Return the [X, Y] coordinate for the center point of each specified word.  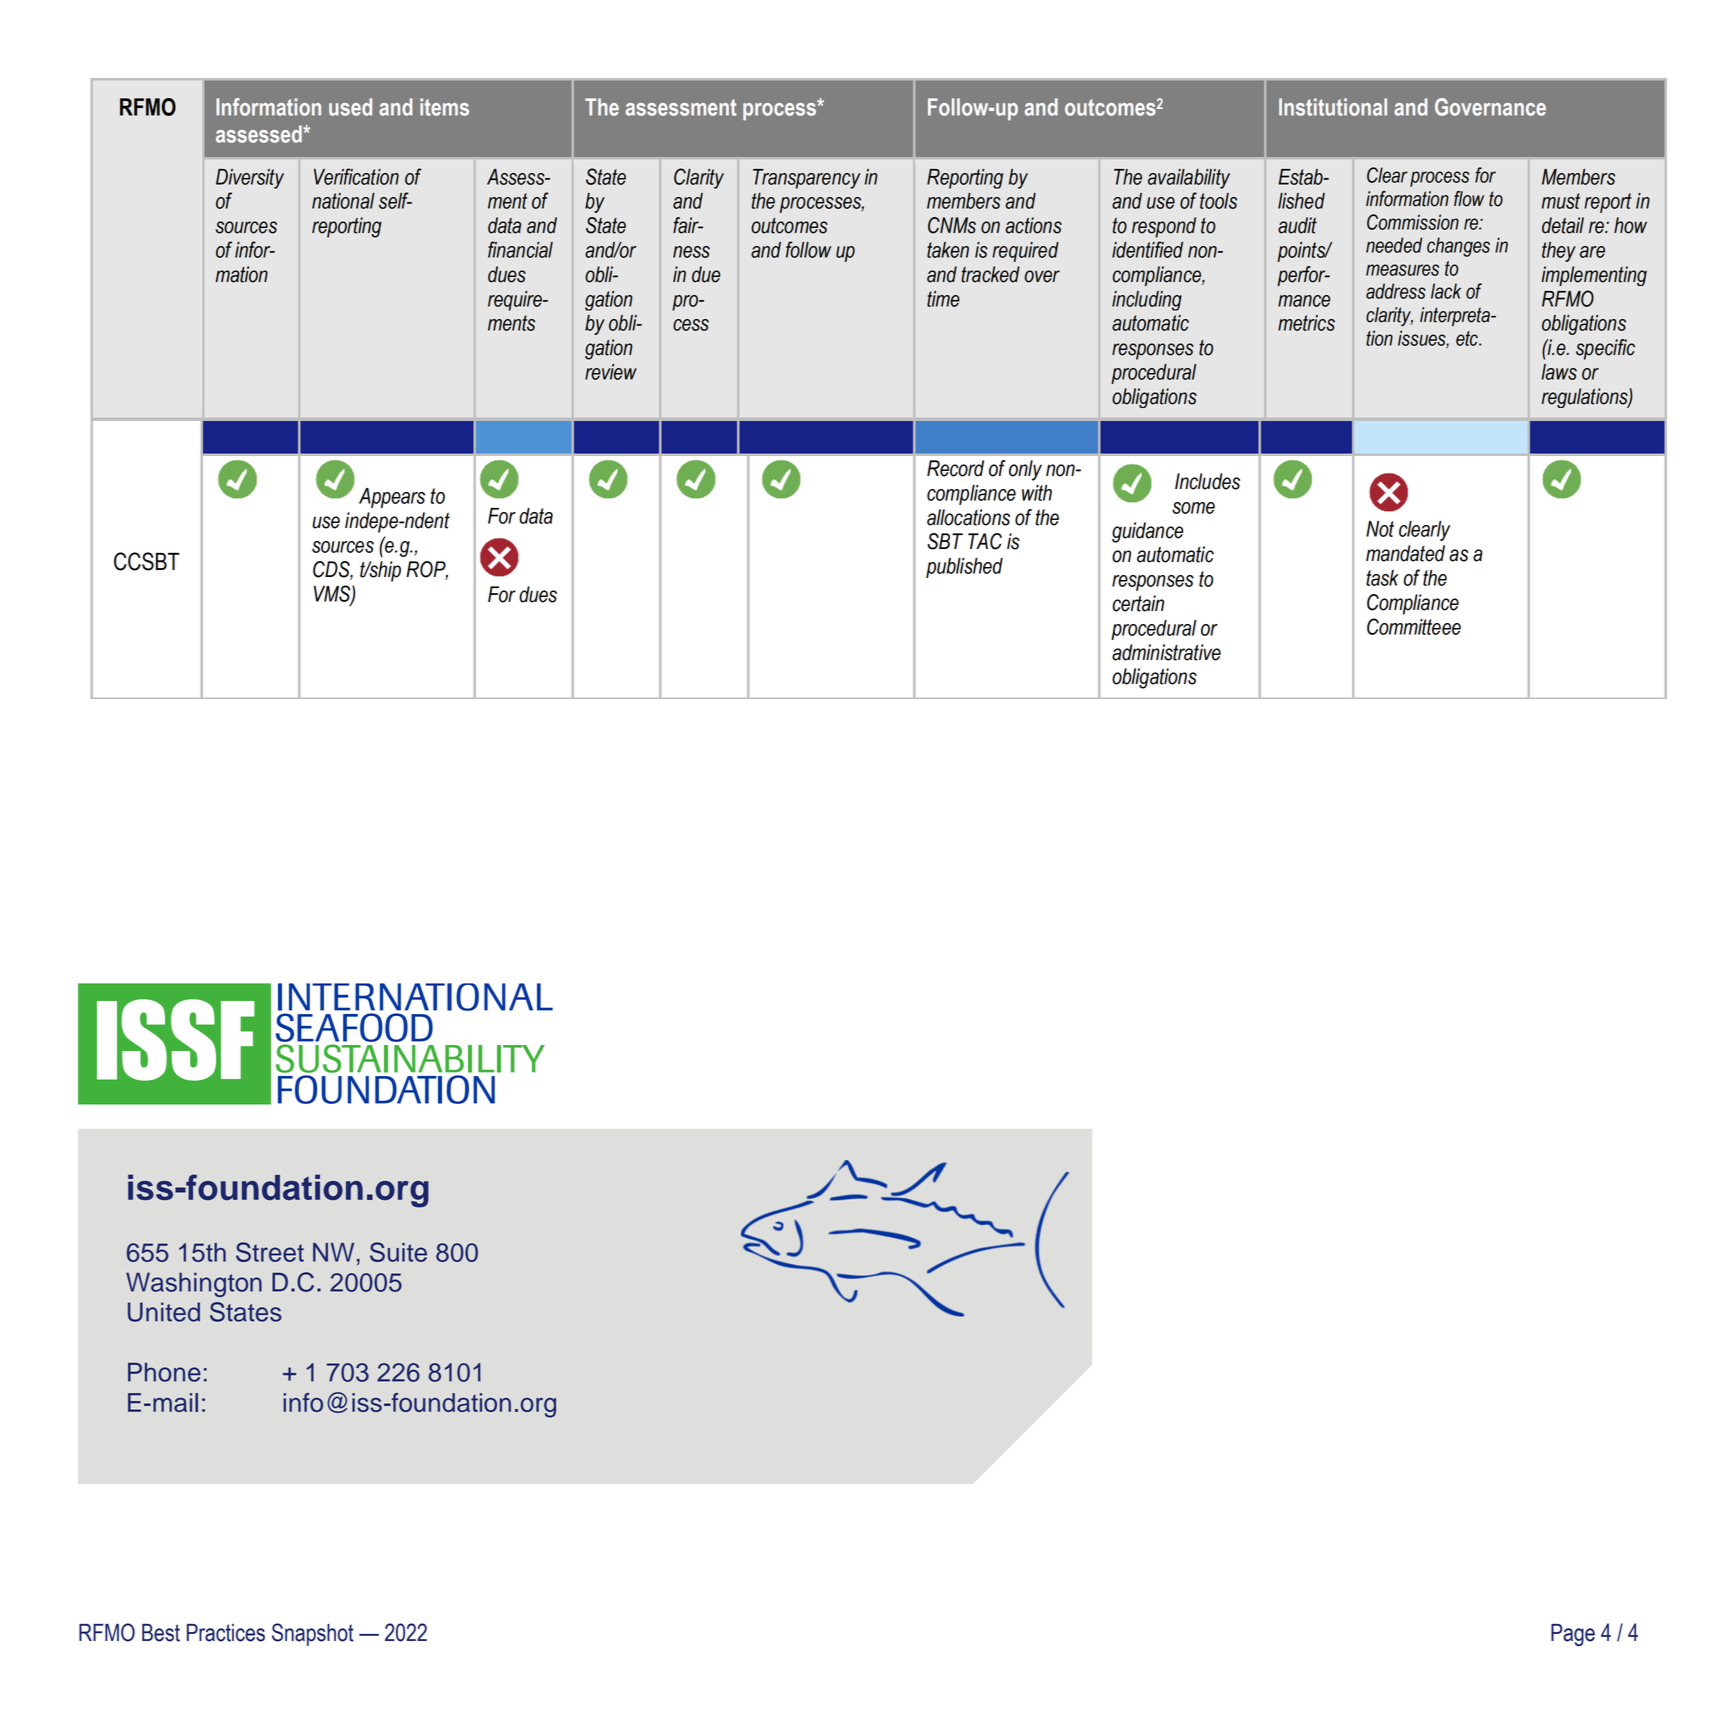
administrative [1166, 652]
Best [161, 1633]
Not [1380, 529]
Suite [398, 1252]
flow [1469, 199]
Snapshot [313, 1634]
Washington [194, 1284]
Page [1573, 1635]
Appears [392, 498]
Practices [226, 1633]
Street [270, 1252]
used [350, 107]
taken [948, 250]
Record [955, 468]
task [1382, 578]
